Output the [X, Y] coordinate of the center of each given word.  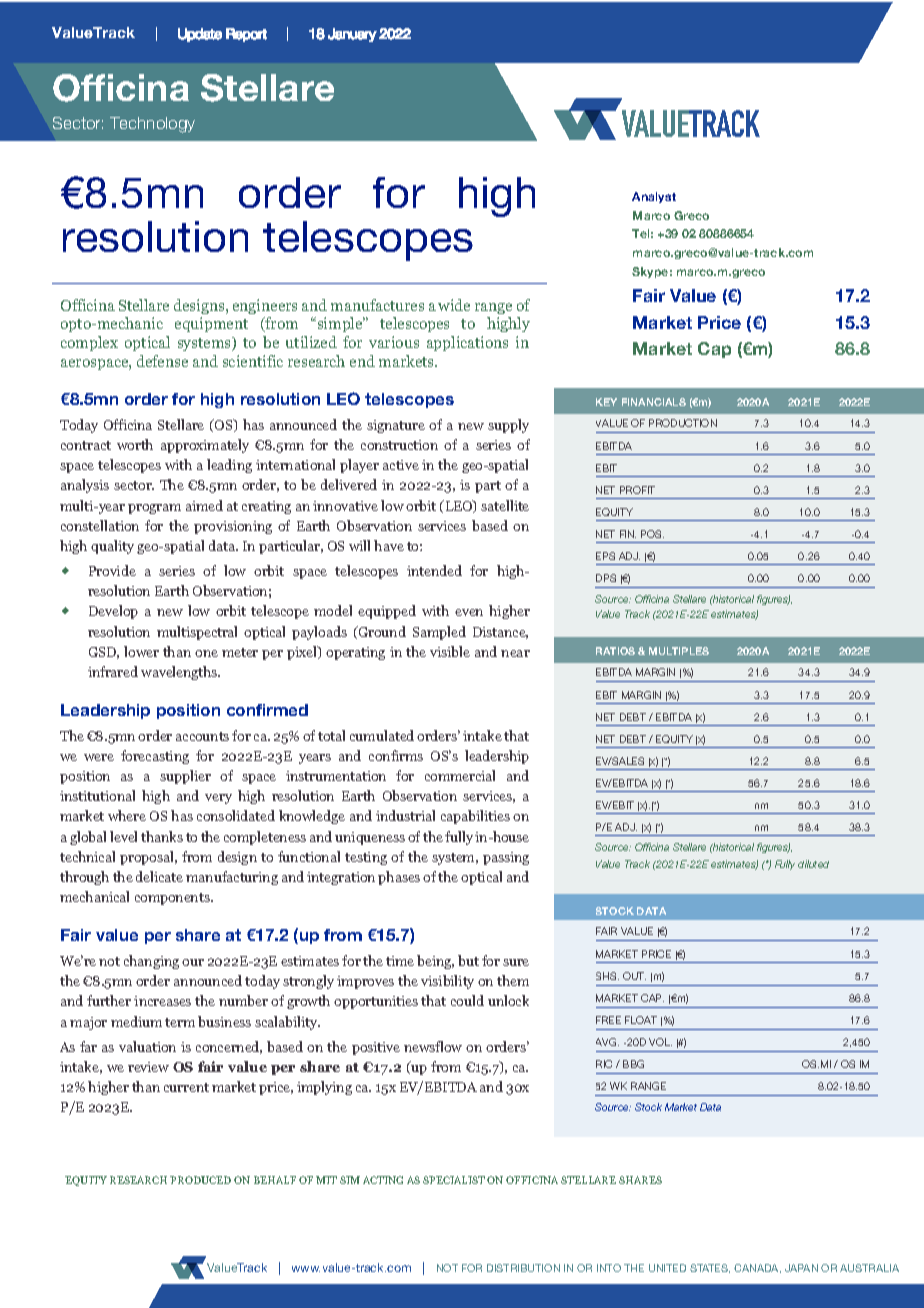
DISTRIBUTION [523, 1268]
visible [450, 651]
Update [200, 35]
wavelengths [180, 673]
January [352, 35]
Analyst [654, 197]
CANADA [757, 1268]
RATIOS [615, 651]
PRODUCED [200, 1180]
